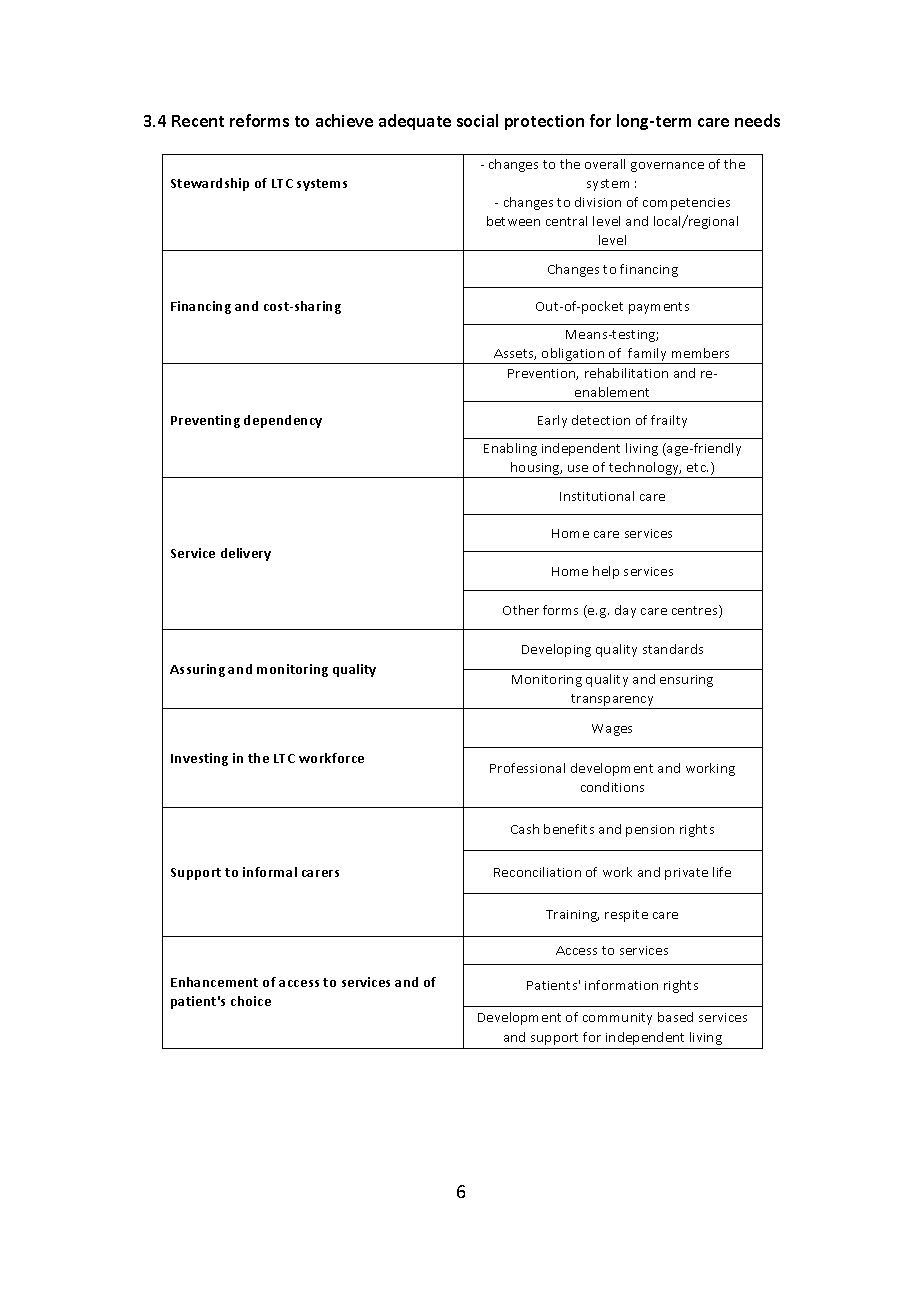 The image size is (924, 1309). What do you see at coordinates (199, 759) in the document?
I see `Investing` at bounding box center [199, 759].
